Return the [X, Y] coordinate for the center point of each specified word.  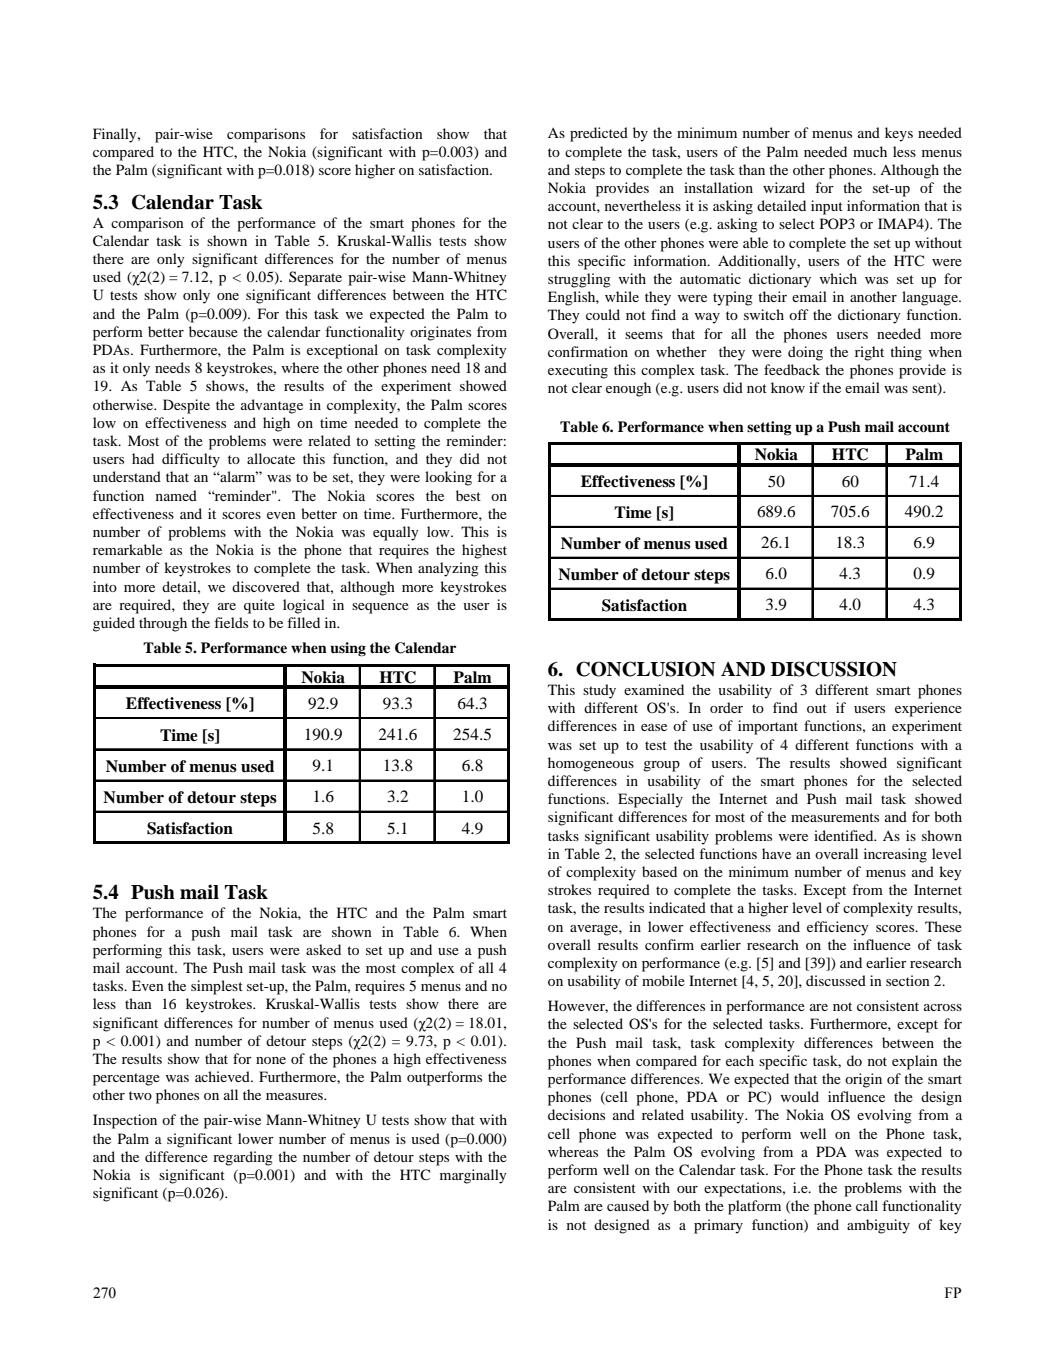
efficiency [838, 928]
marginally [473, 1176]
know [788, 387]
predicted [599, 134]
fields [231, 622]
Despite [186, 406]
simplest [217, 987]
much [870, 151]
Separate [315, 278]
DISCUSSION [834, 669]
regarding [243, 1158]
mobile [663, 980]
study [599, 691]
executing [578, 371]
